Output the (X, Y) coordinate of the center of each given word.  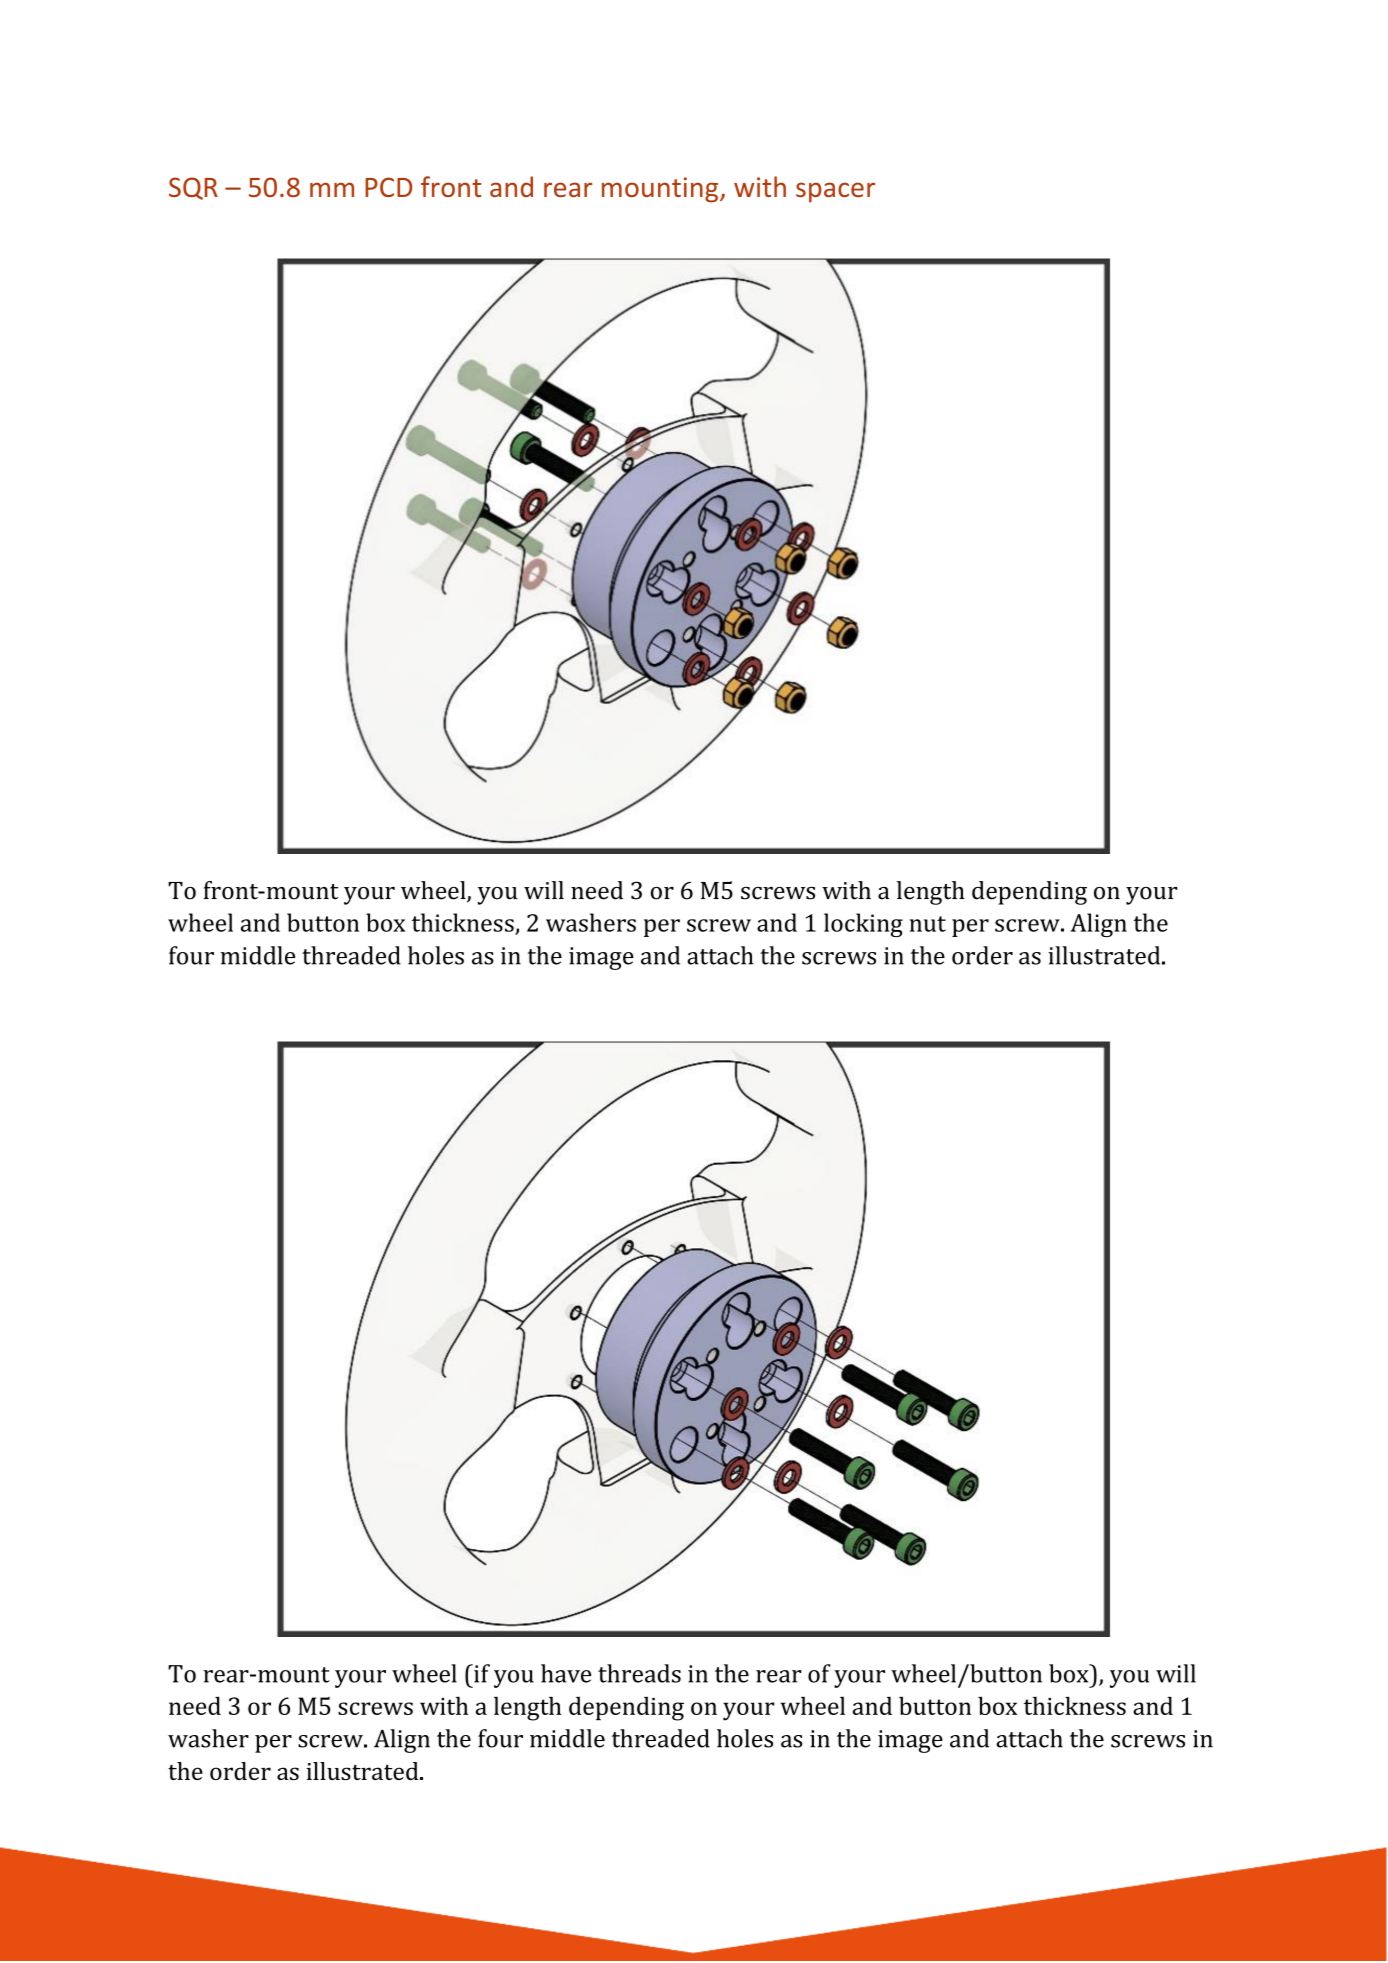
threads (639, 1673)
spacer (835, 192)
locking (863, 925)
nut (927, 924)
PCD (388, 187)
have (566, 1673)
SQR (193, 188)
